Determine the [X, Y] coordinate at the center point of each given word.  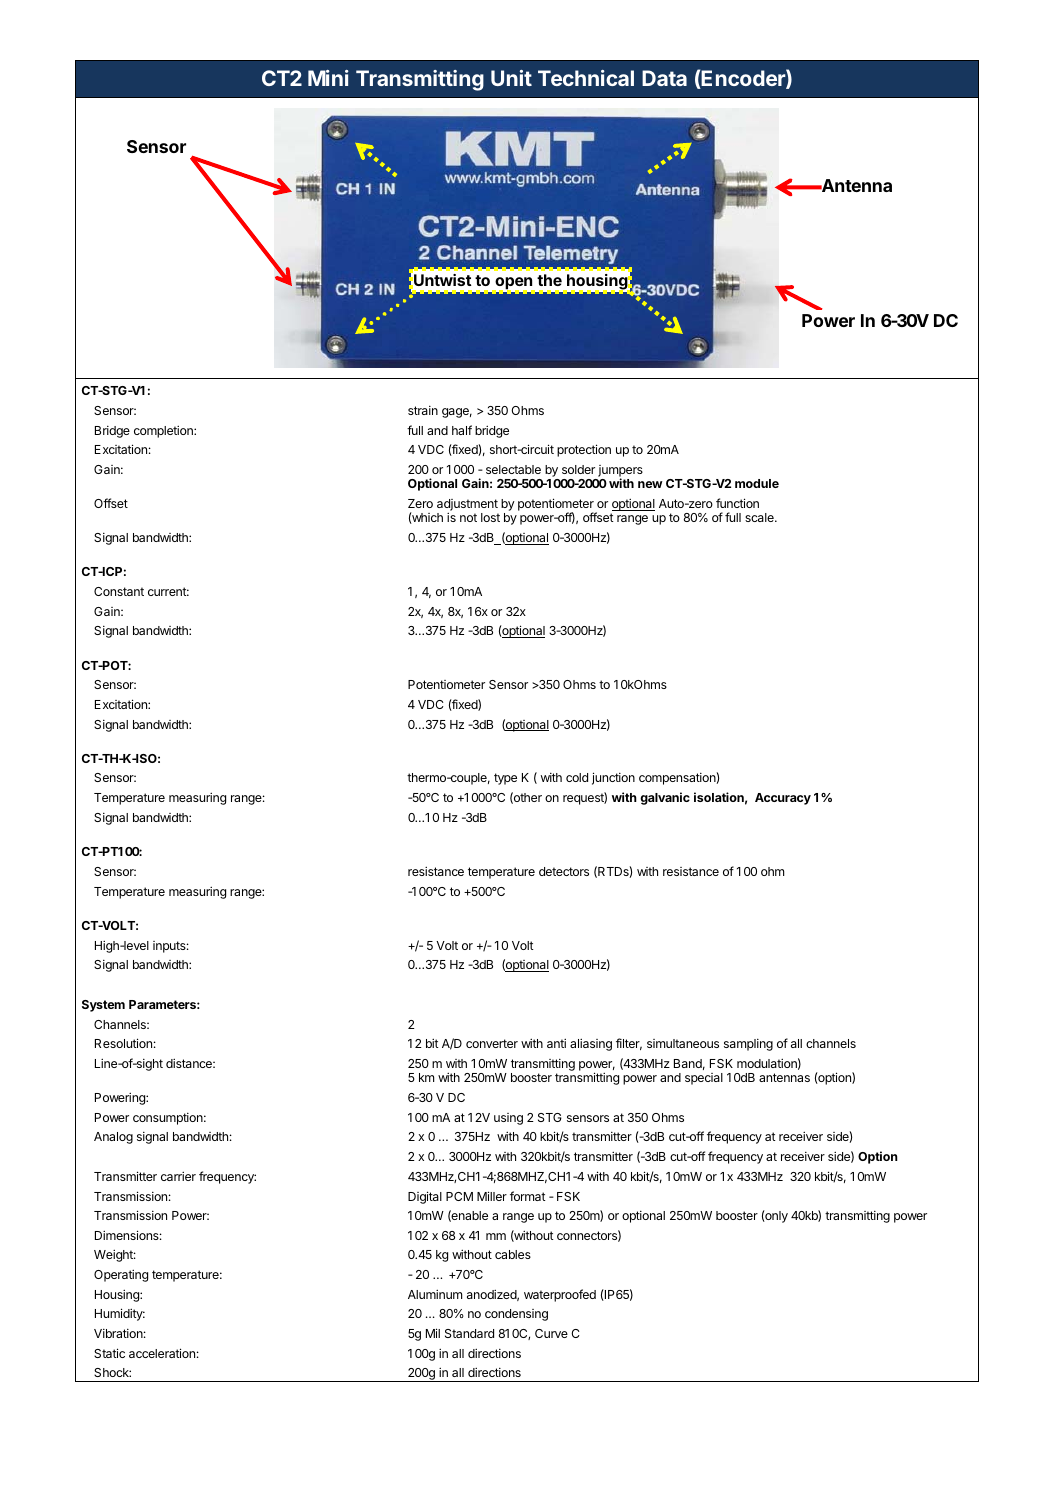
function [737, 503]
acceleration [162, 1353]
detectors [564, 871]
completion [164, 431]
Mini [328, 78]
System [103, 1006]
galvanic [665, 798]
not [468, 517]
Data [664, 78]
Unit [511, 78]
